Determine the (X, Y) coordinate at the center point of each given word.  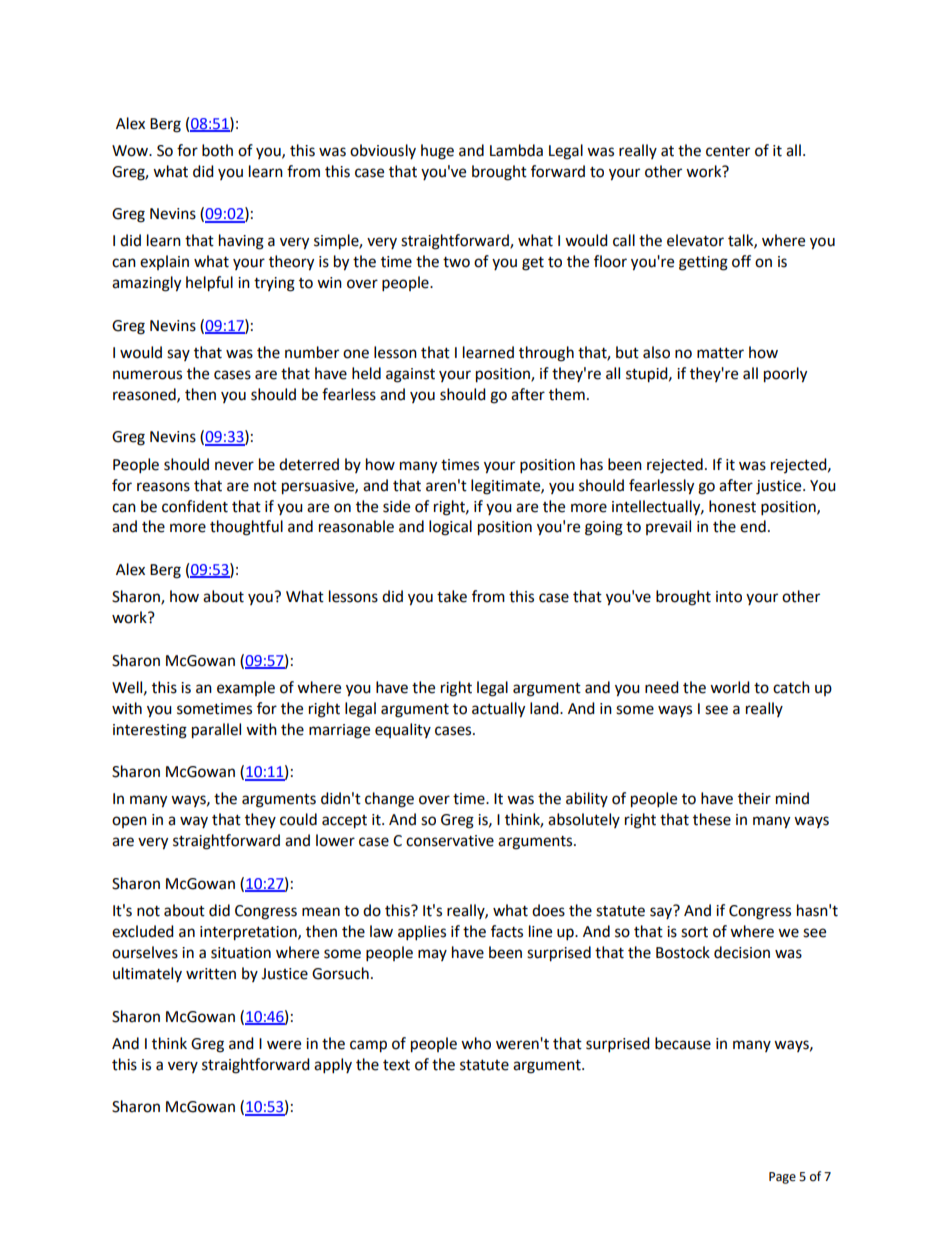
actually (498, 710)
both (217, 150)
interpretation (249, 933)
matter (720, 353)
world (730, 687)
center (728, 151)
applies (422, 933)
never (234, 466)
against (410, 375)
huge (437, 152)
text (396, 1065)
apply (333, 1066)
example (246, 688)
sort (694, 932)
